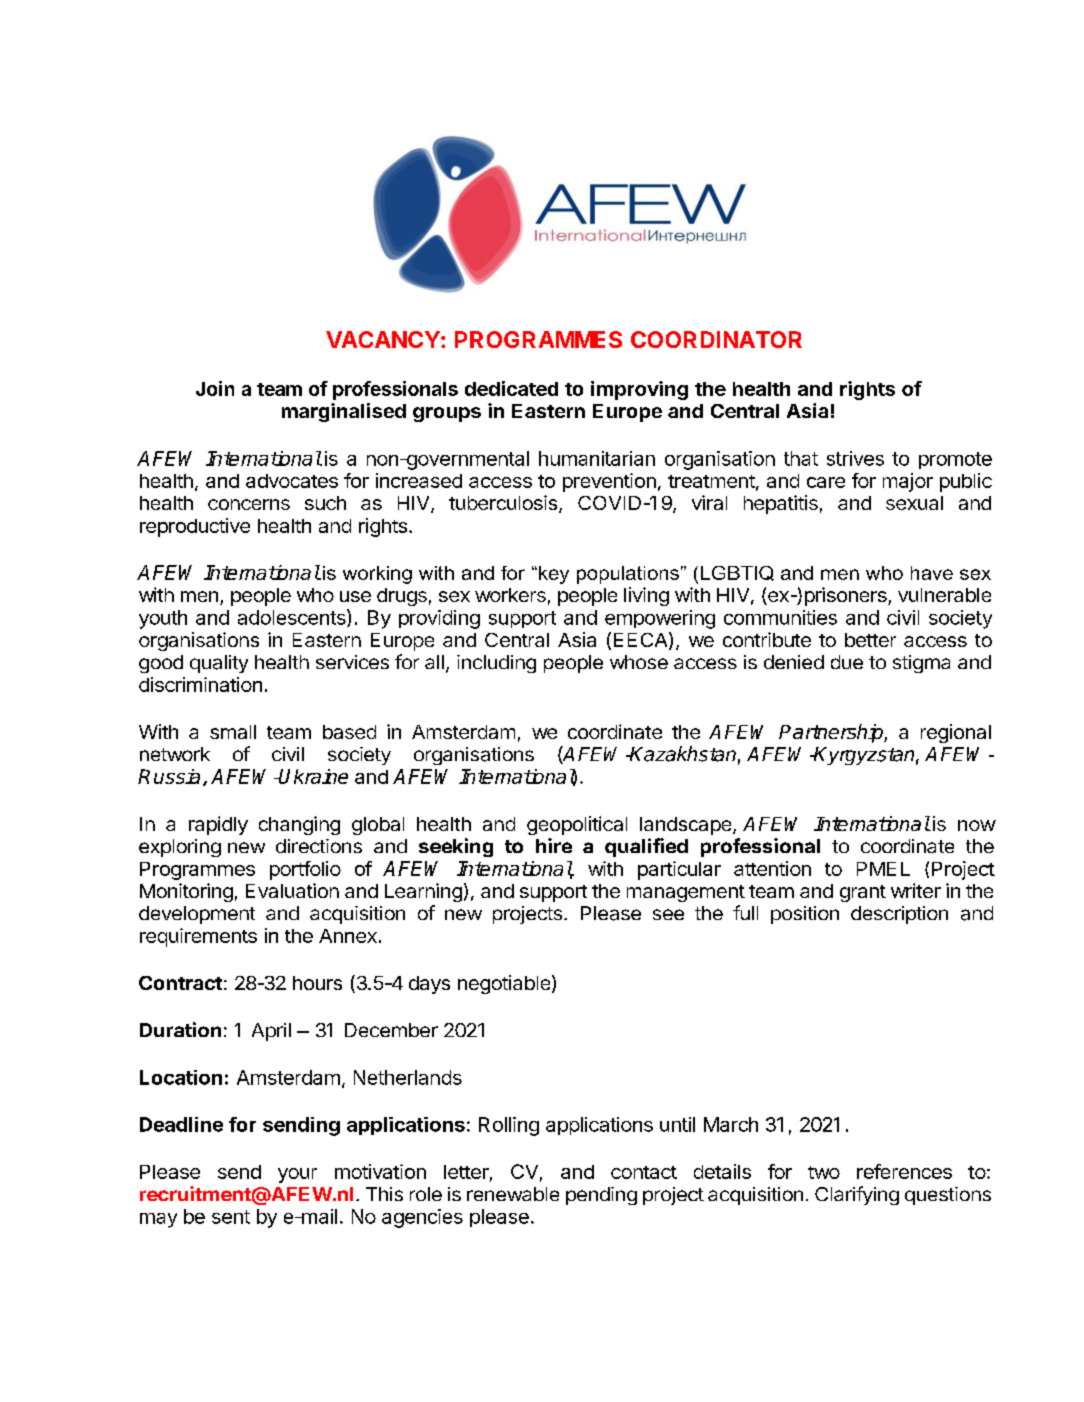 This page has width=1084, height=1402. Describe the element at coordinates (716, 339) in the page. I see `COORDINATOR` at that location.
